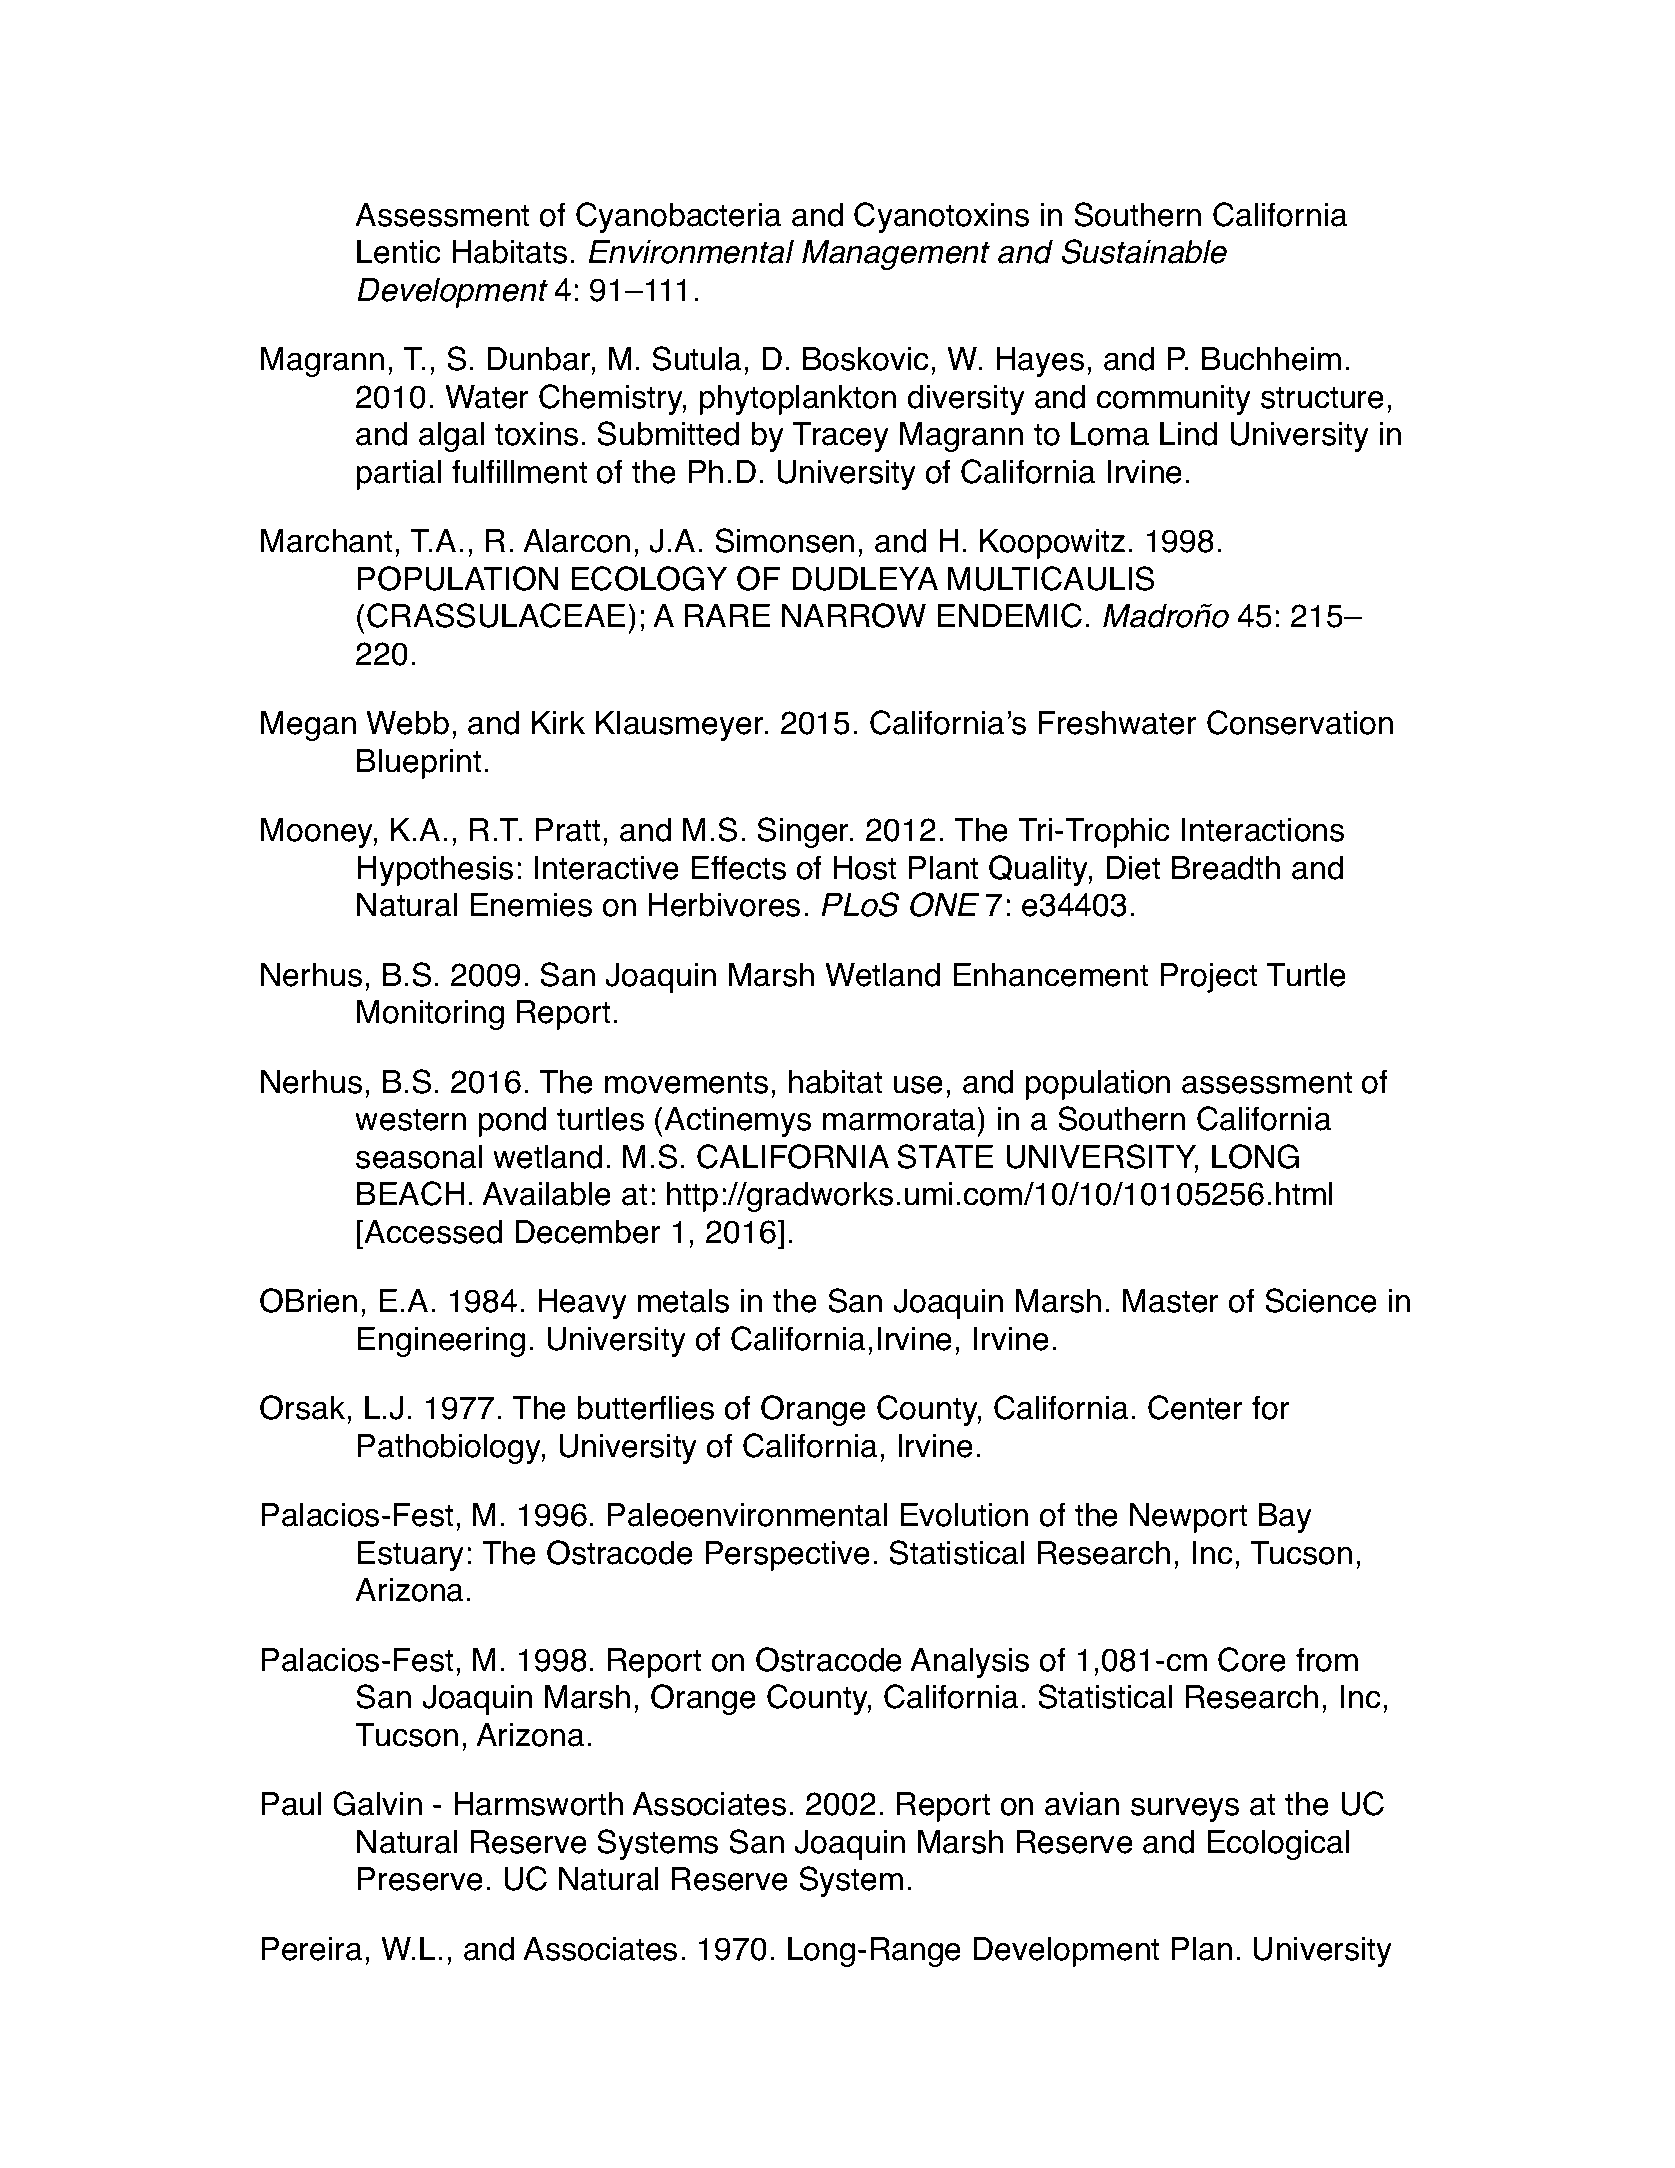 This screenshot has height=2168, width=1675. What do you see at coordinates (1278, 1845) in the screenshot?
I see `Ecological` at bounding box center [1278, 1845].
